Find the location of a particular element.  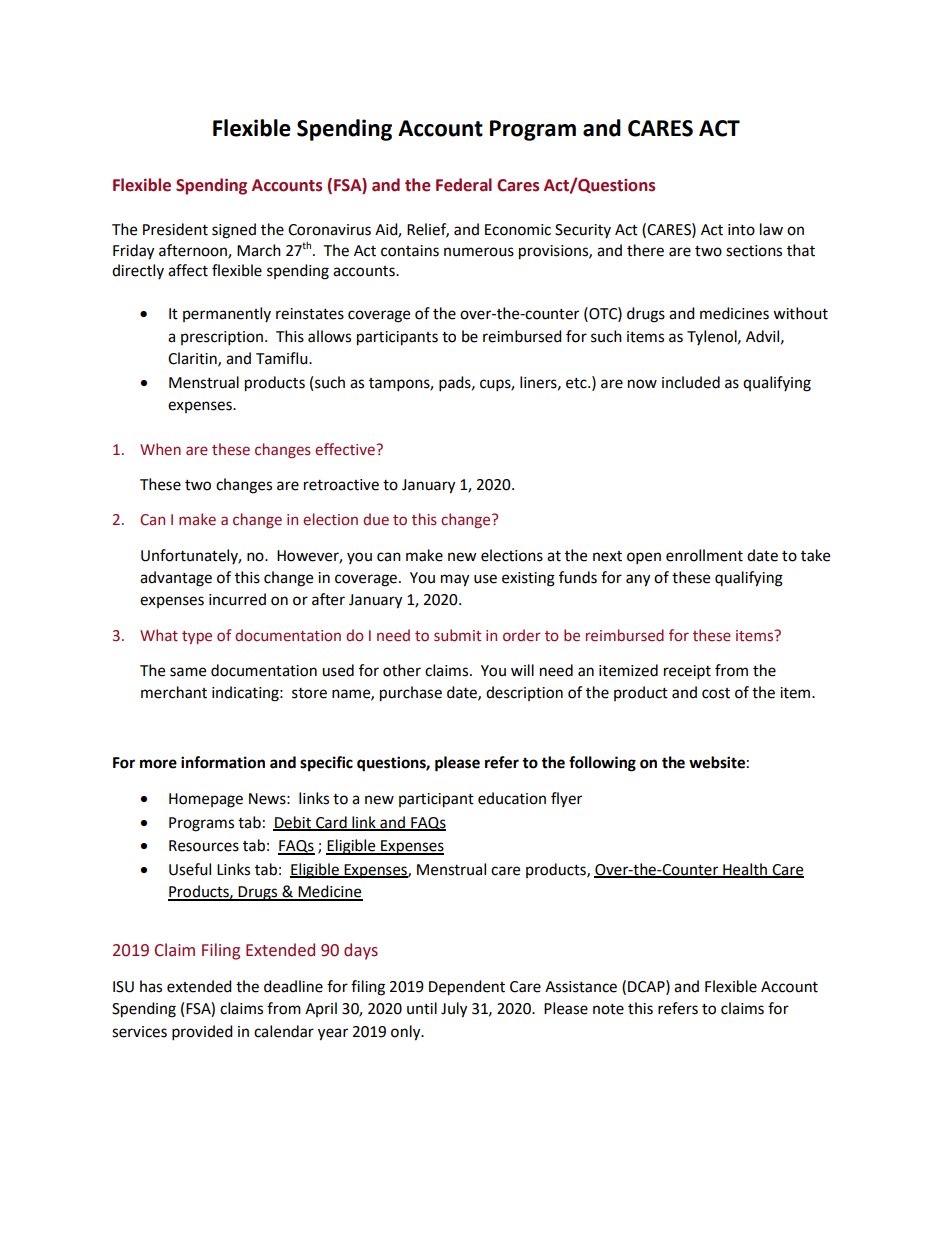

Federal is located at coordinates (464, 185).
